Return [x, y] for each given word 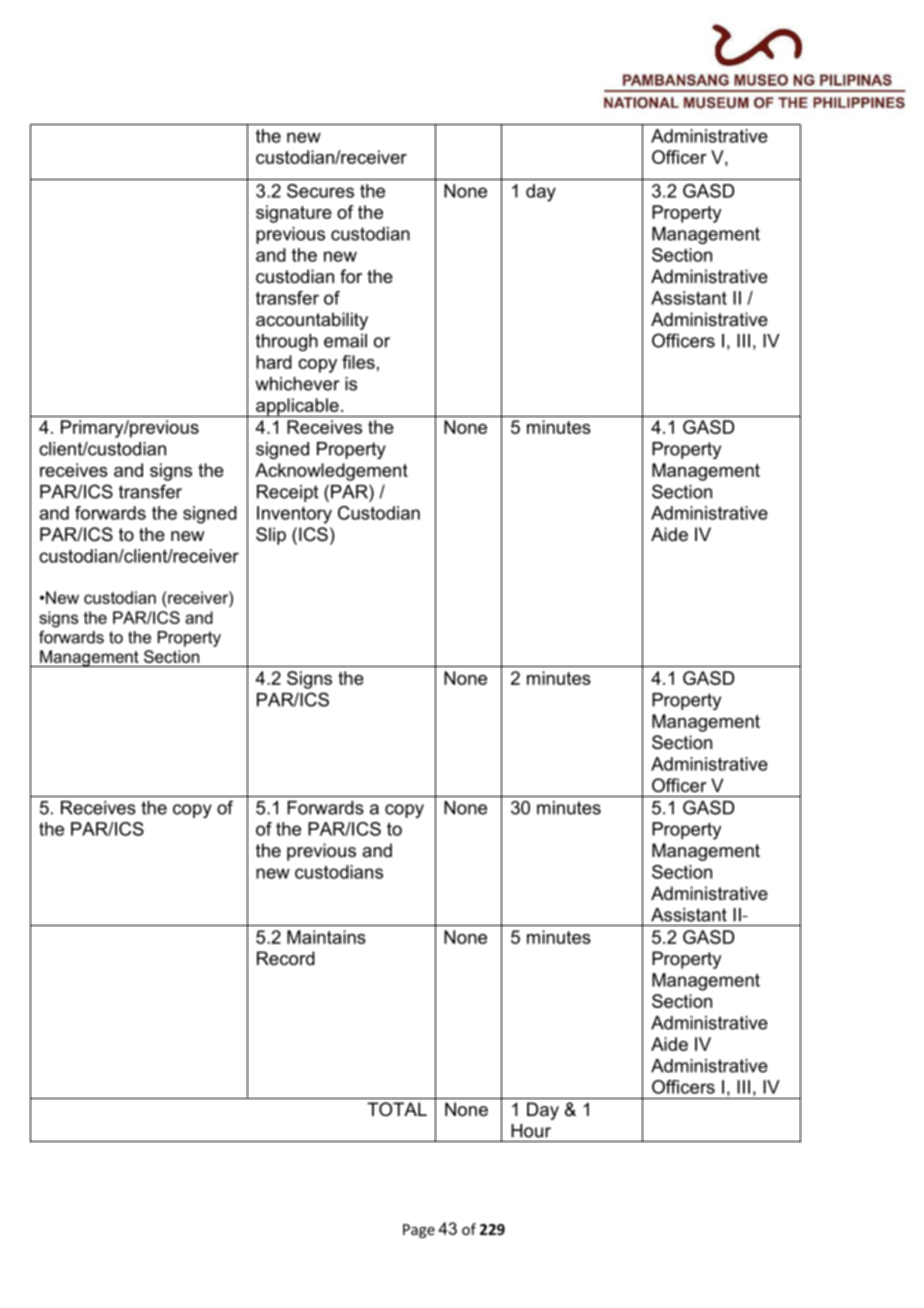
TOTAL [397, 1109]
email [345, 341]
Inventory [294, 515]
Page [419, 1231]
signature [294, 214]
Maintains [326, 937]
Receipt [287, 493]
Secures [320, 191]
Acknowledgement [331, 472]
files [358, 362]
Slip [271, 536]
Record [286, 958]
